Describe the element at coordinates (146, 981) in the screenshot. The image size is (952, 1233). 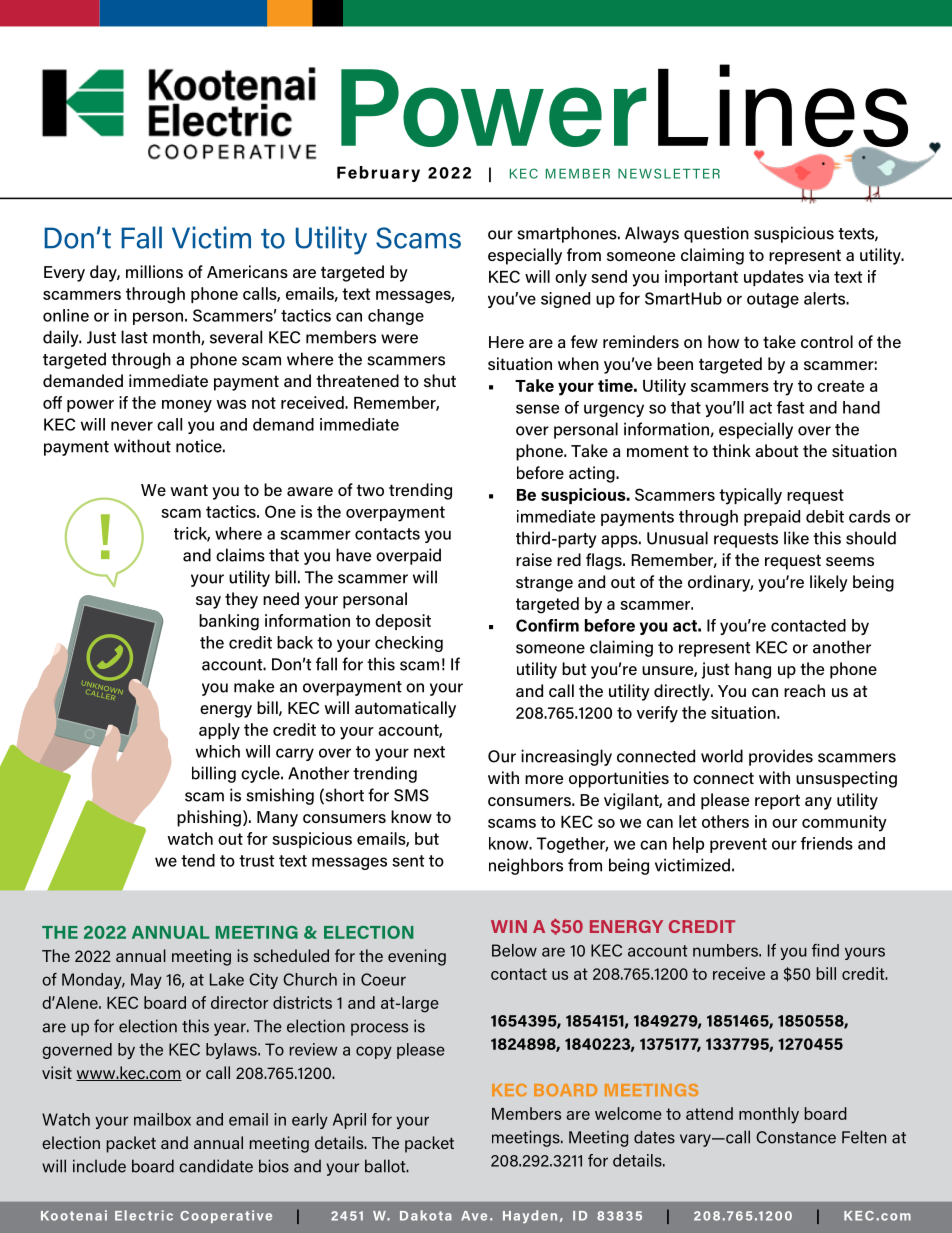
I see `May` at that location.
